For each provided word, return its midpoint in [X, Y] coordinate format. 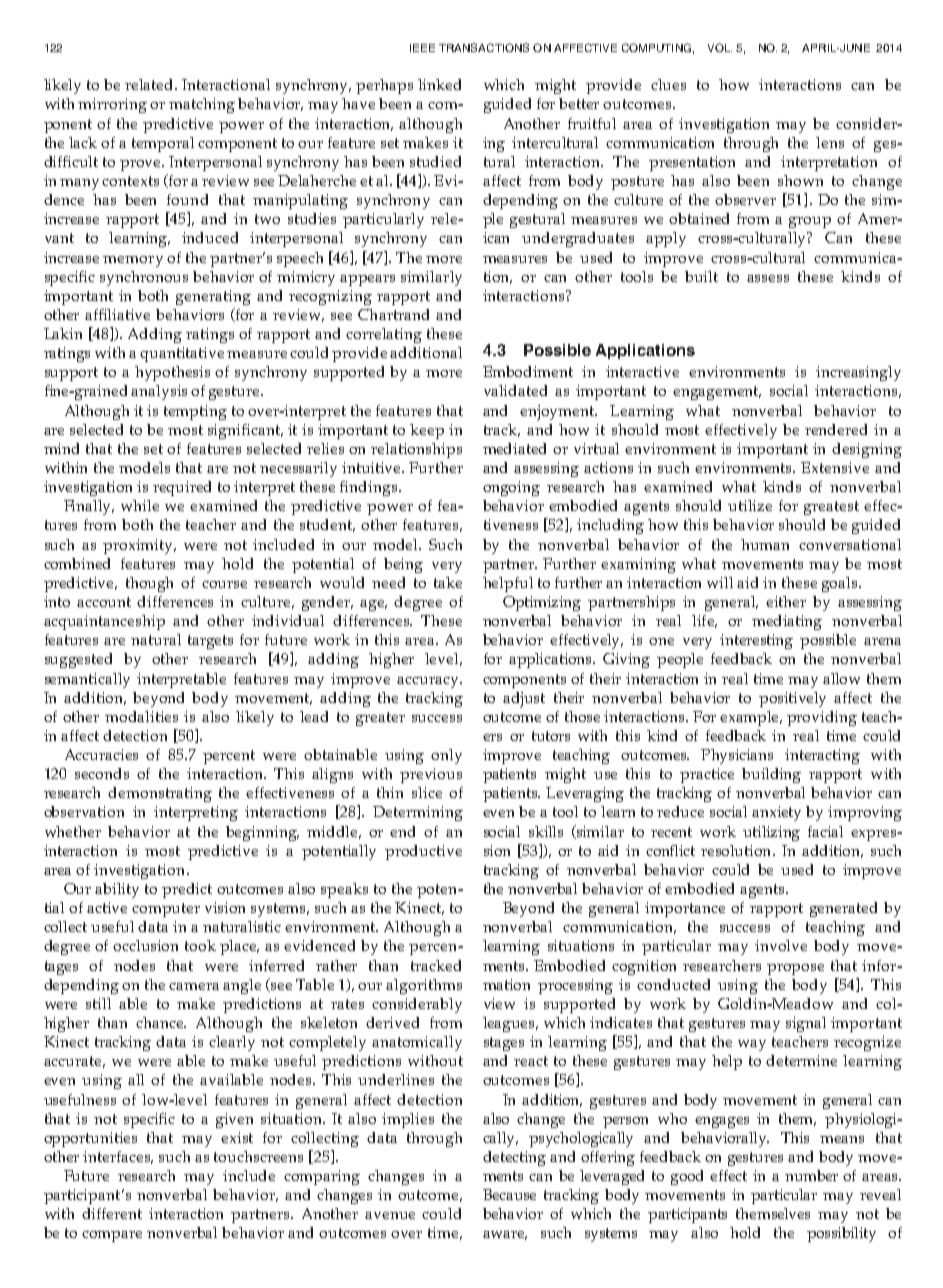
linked [439, 84]
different [112, 1213]
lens [830, 142]
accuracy [429, 682]
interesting [756, 641]
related [150, 84]
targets [210, 642]
